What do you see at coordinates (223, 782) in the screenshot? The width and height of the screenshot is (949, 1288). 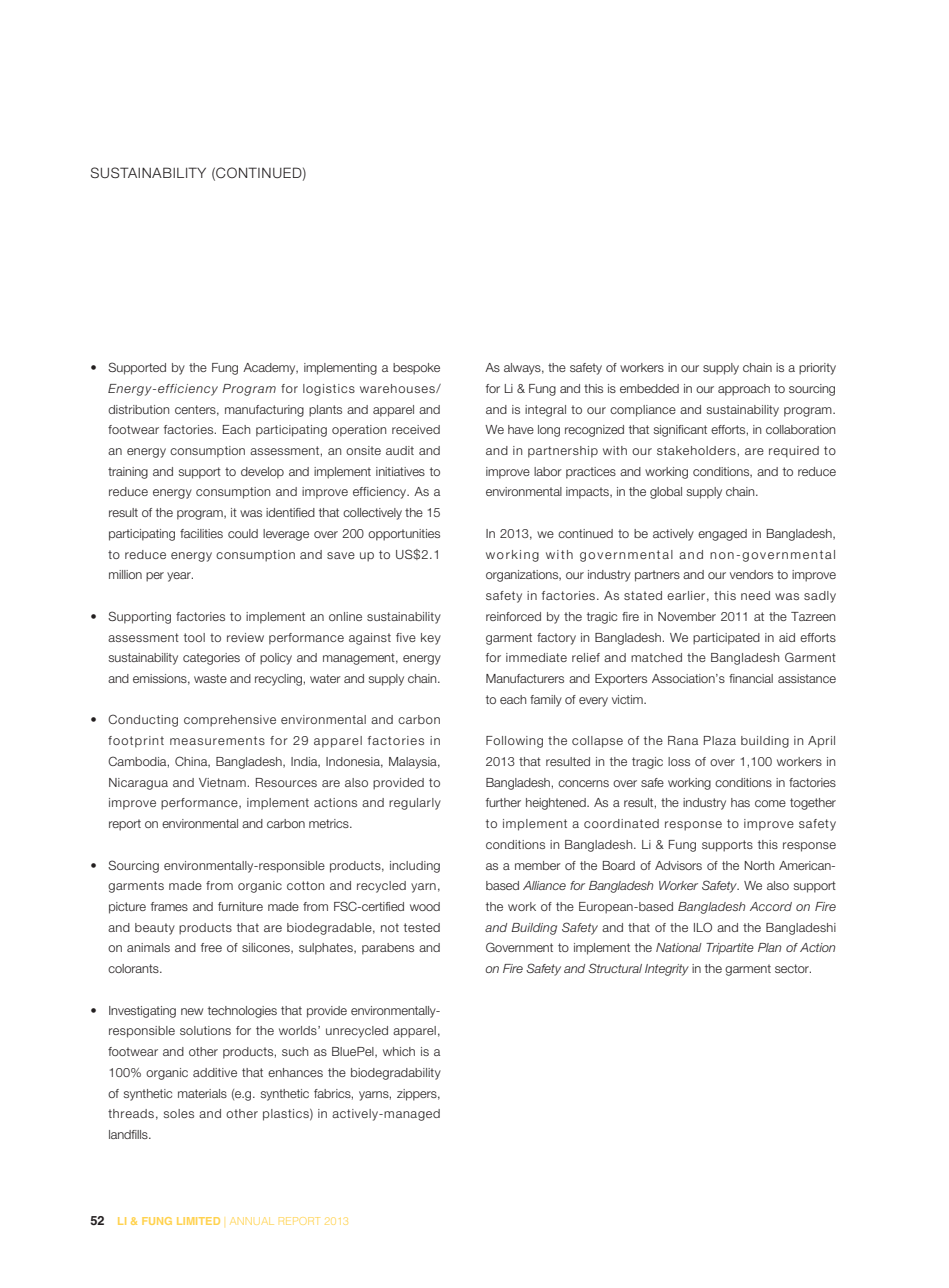 I see `Vietnam` at bounding box center [223, 782].
